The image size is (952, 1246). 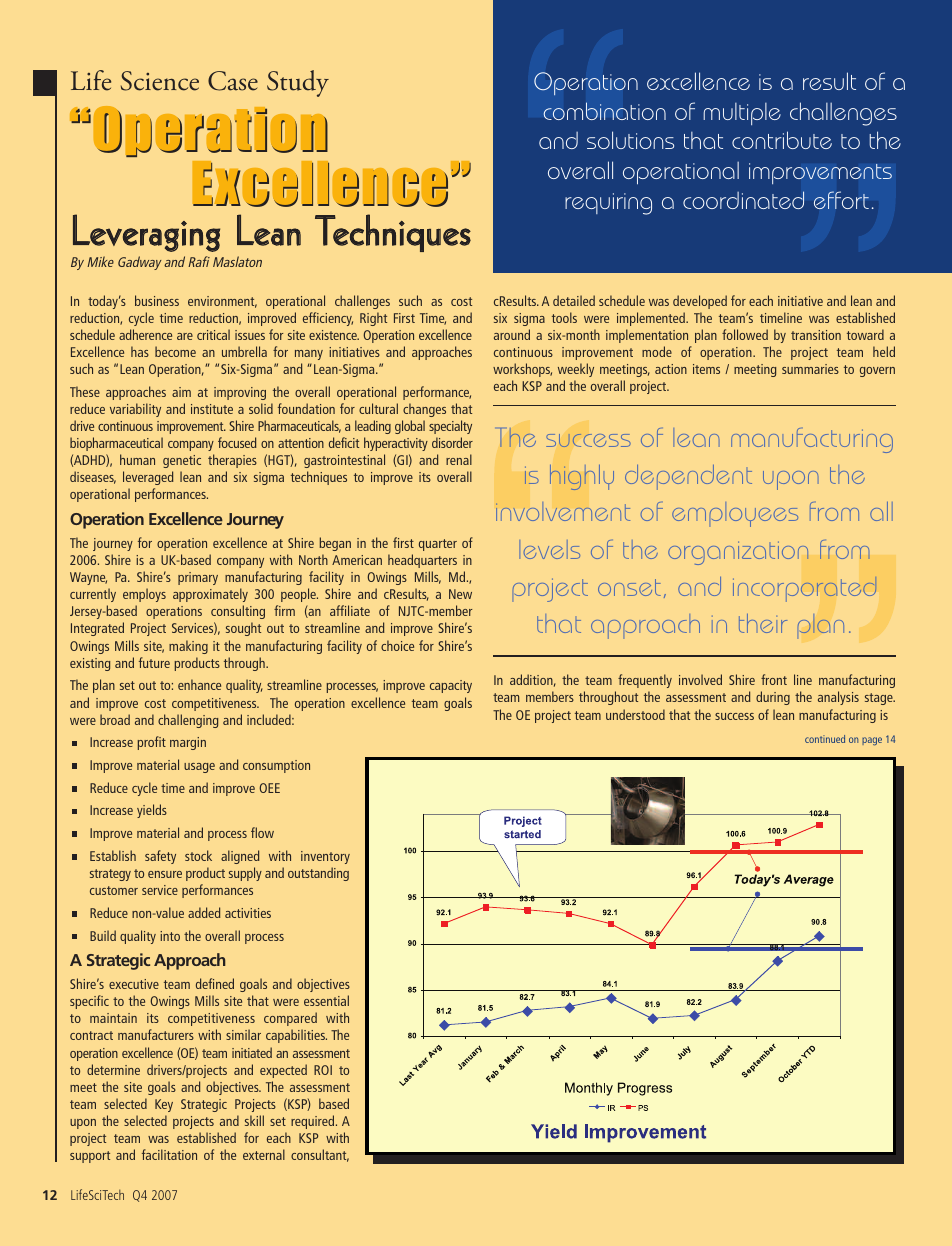 I want to click on capacity, so click(x=451, y=686).
